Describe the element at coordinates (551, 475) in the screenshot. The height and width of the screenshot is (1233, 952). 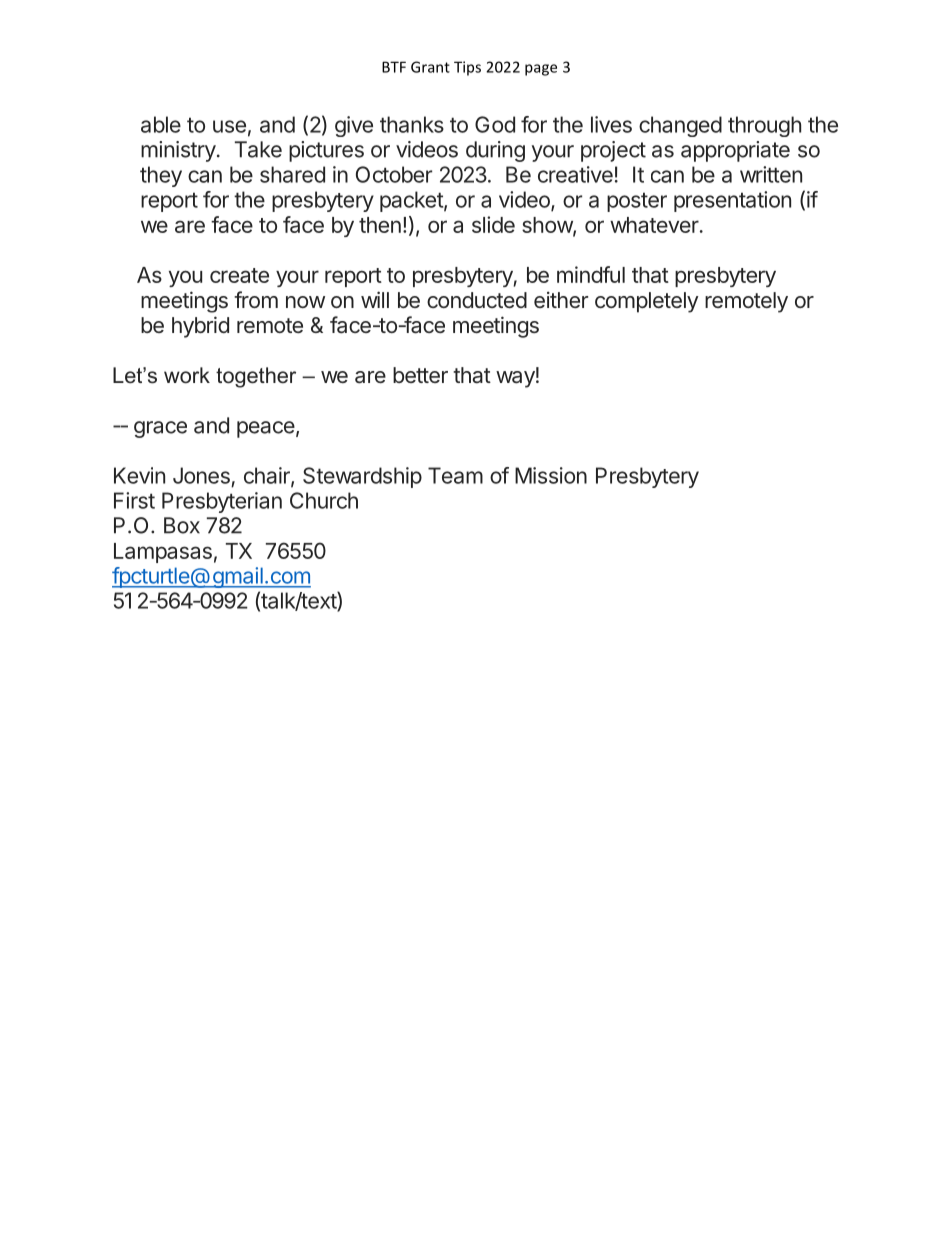
I see `Mission` at that location.
